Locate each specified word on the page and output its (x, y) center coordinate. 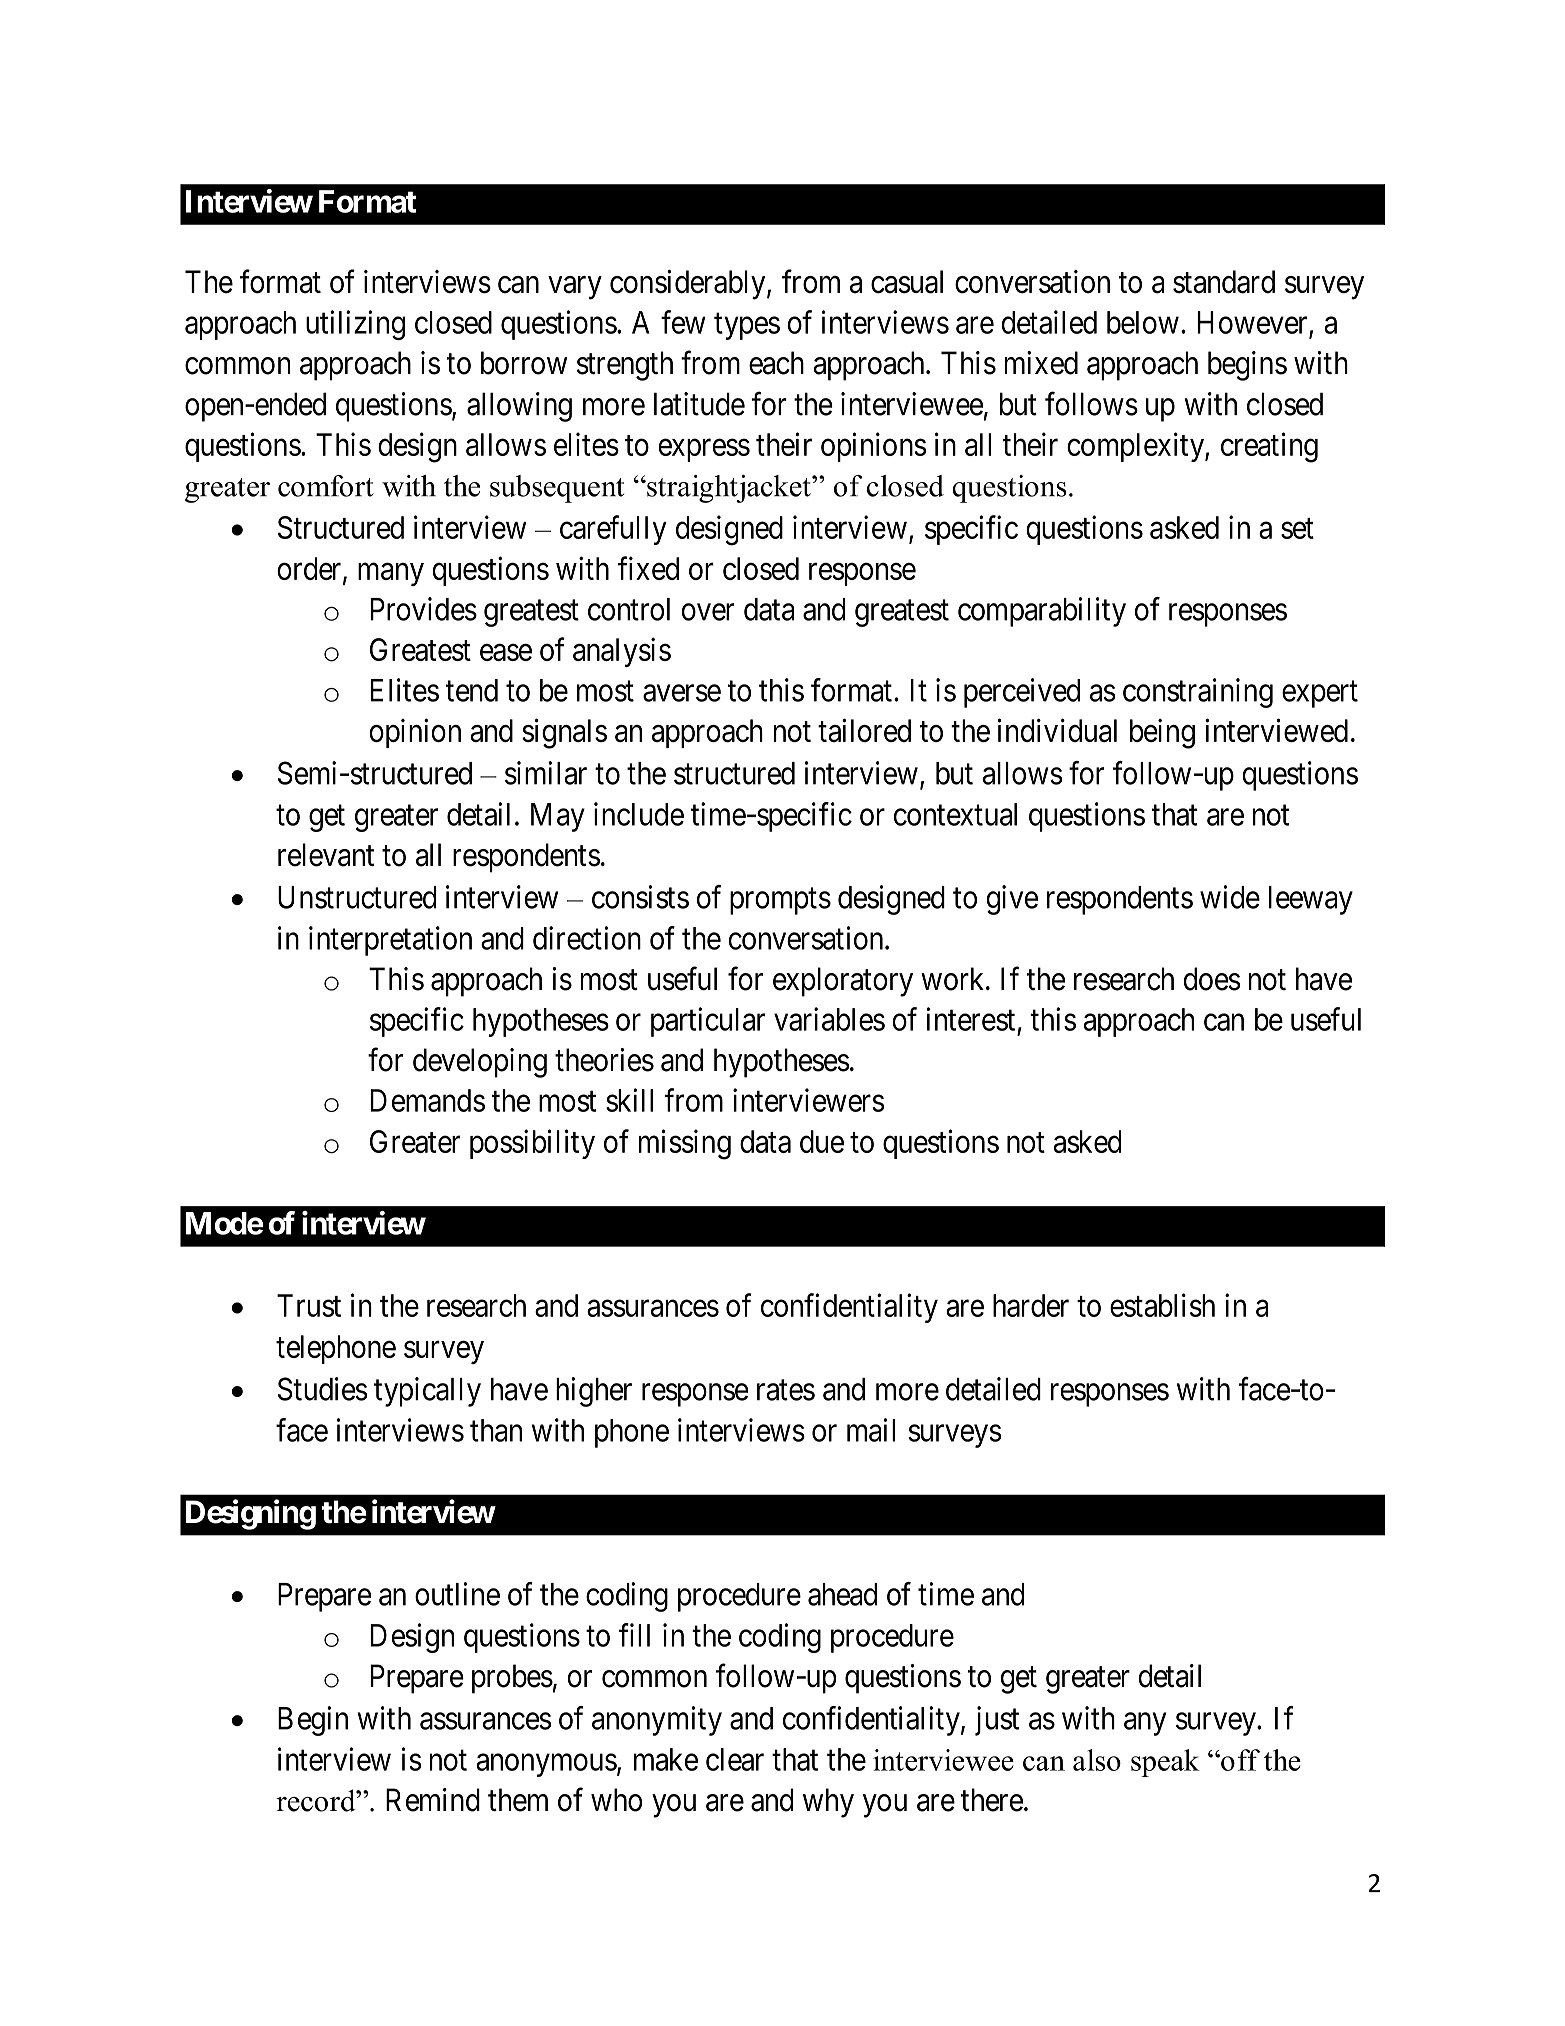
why (828, 1803)
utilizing (355, 325)
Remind (433, 1800)
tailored (864, 730)
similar (546, 773)
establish (1162, 1305)
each (776, 363)
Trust (309, 1305)
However (1253, 323)
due (822, 1141)
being (1162, 734)
